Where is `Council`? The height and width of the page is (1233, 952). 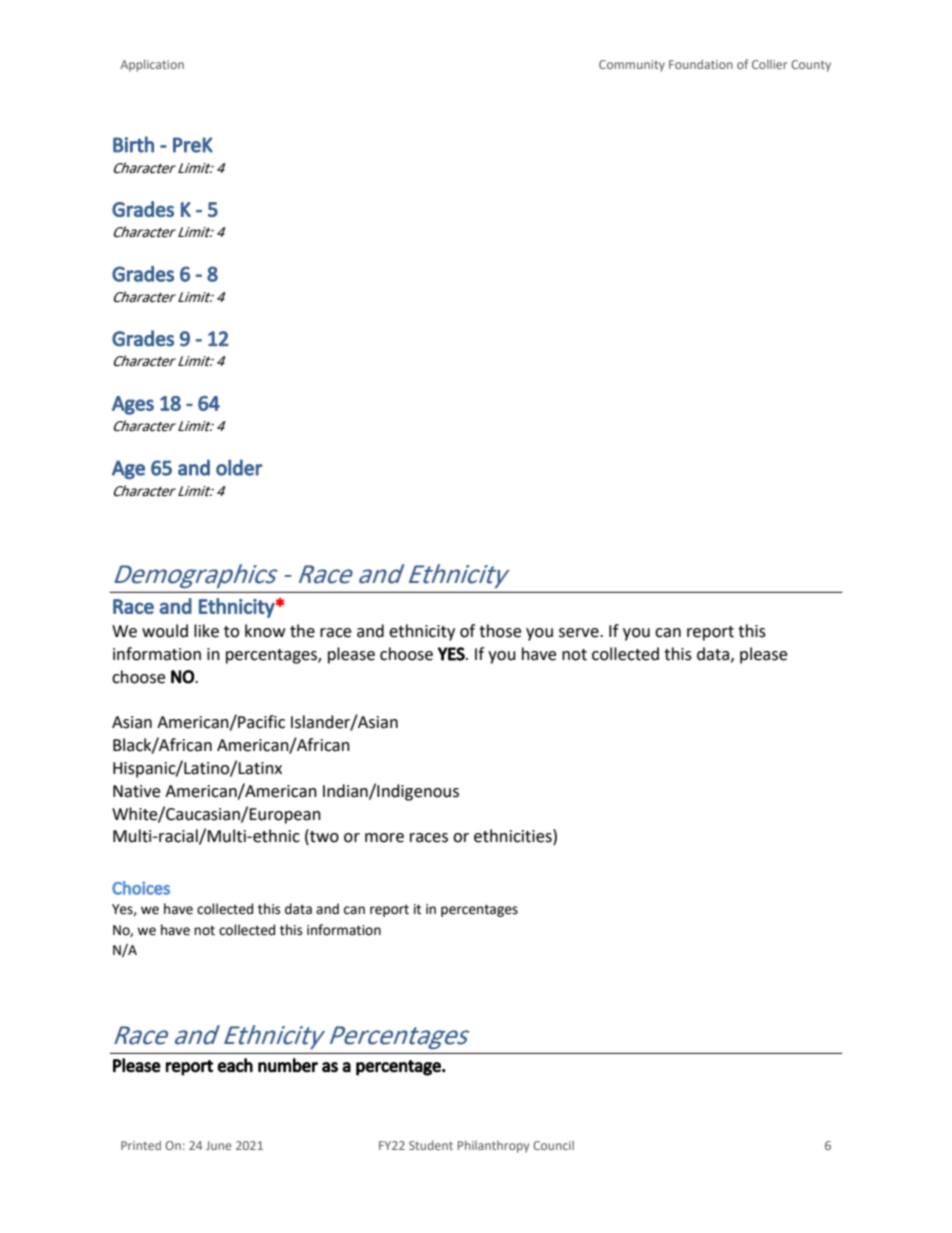 Council is located at coordinates (553, 1145).
